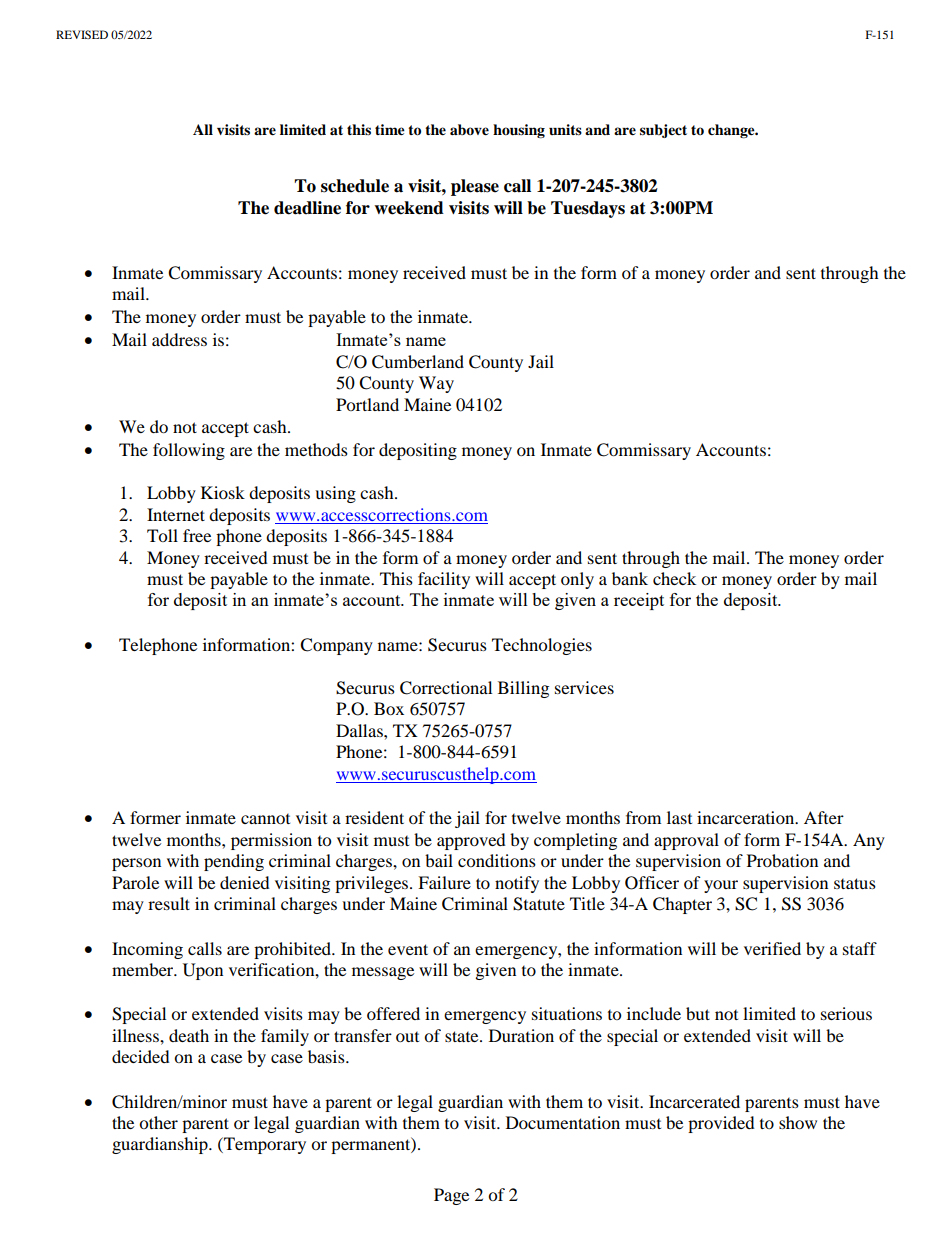 Image resolution: width=952 pixels, height=1233 pixels. I want to click on Cumberland, so click(418, 362).
